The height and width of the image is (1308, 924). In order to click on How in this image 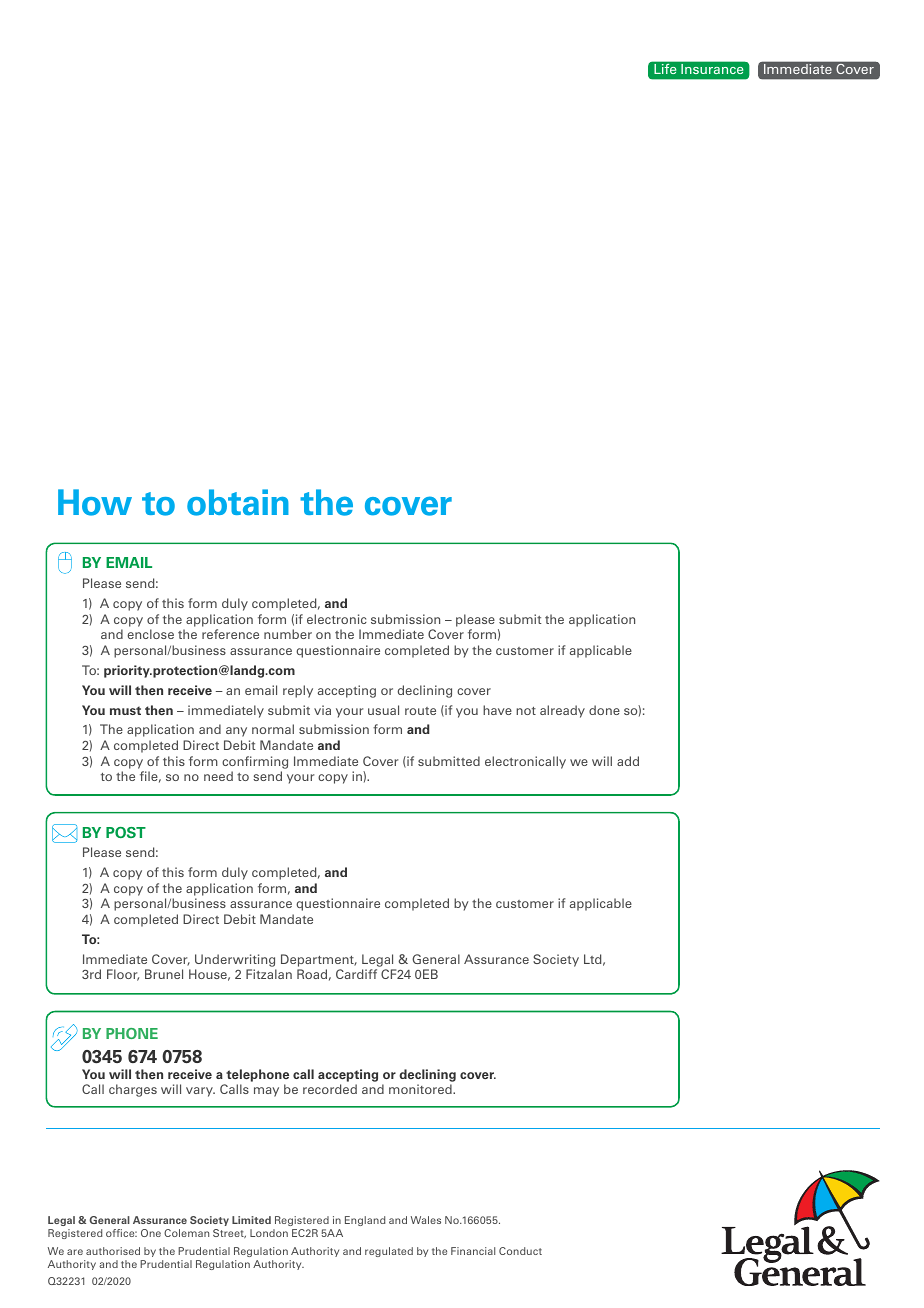, I will do `click(95, 502)`.
